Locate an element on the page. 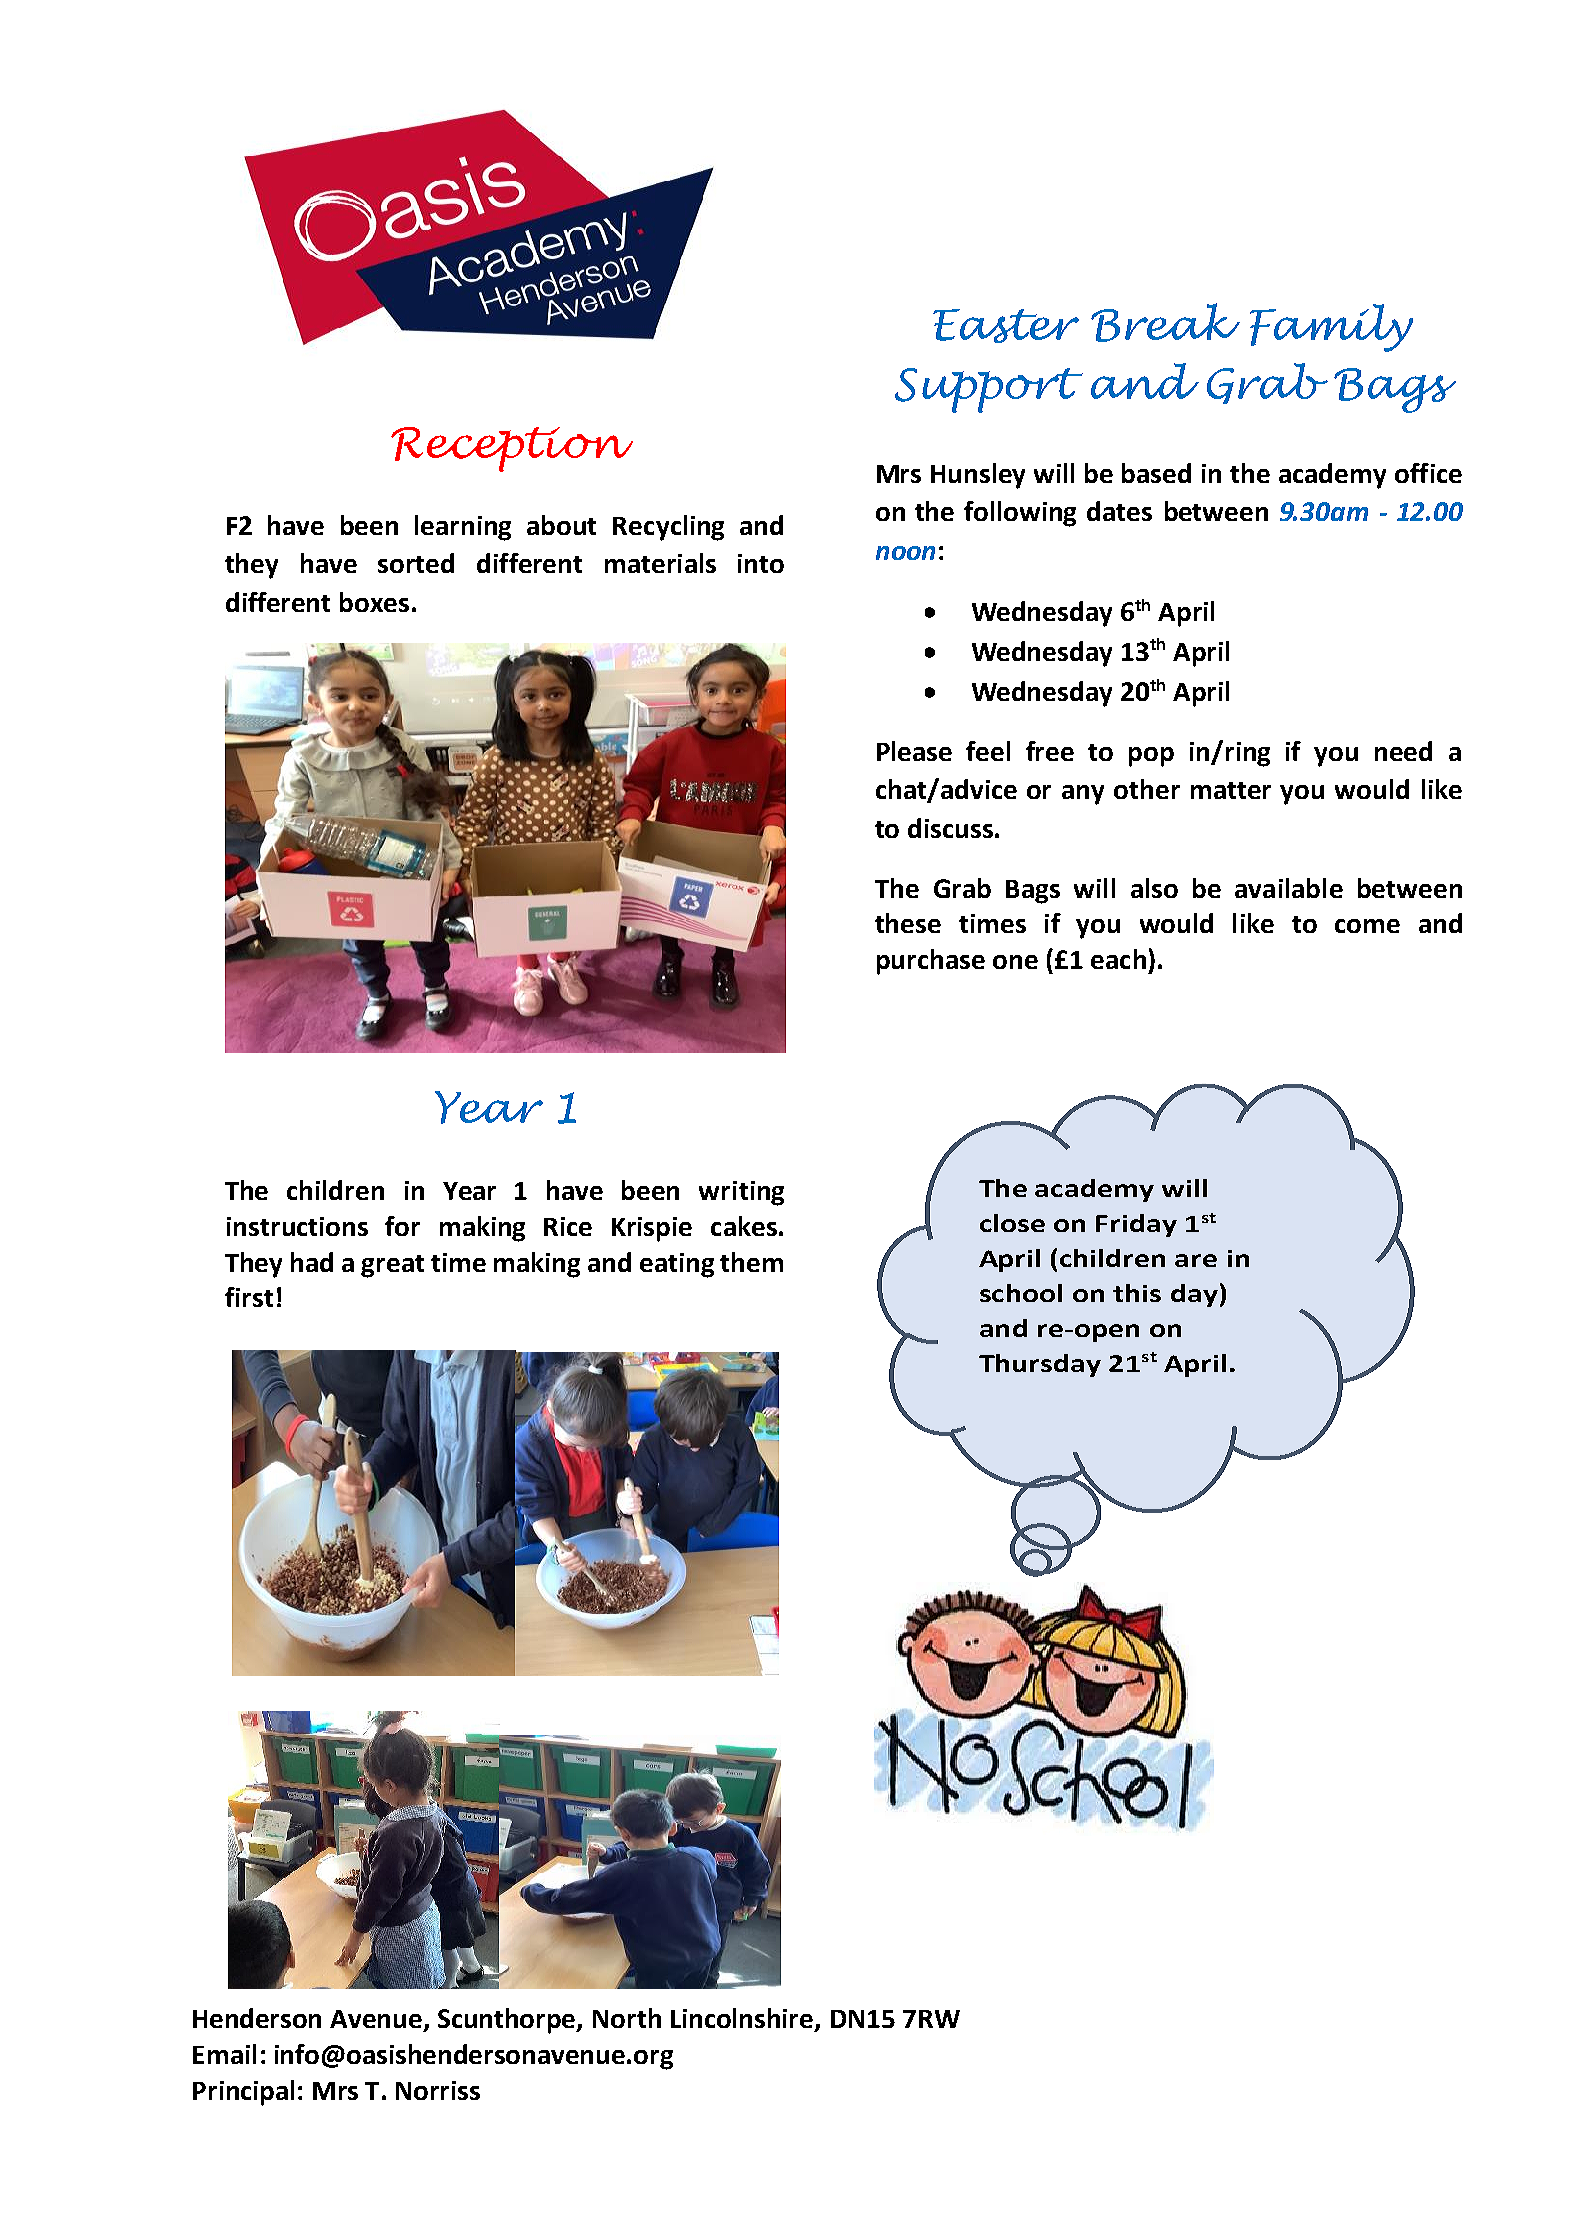 This document has height=2237, width=1582. Easter is located at coordinates (1006, 326).
